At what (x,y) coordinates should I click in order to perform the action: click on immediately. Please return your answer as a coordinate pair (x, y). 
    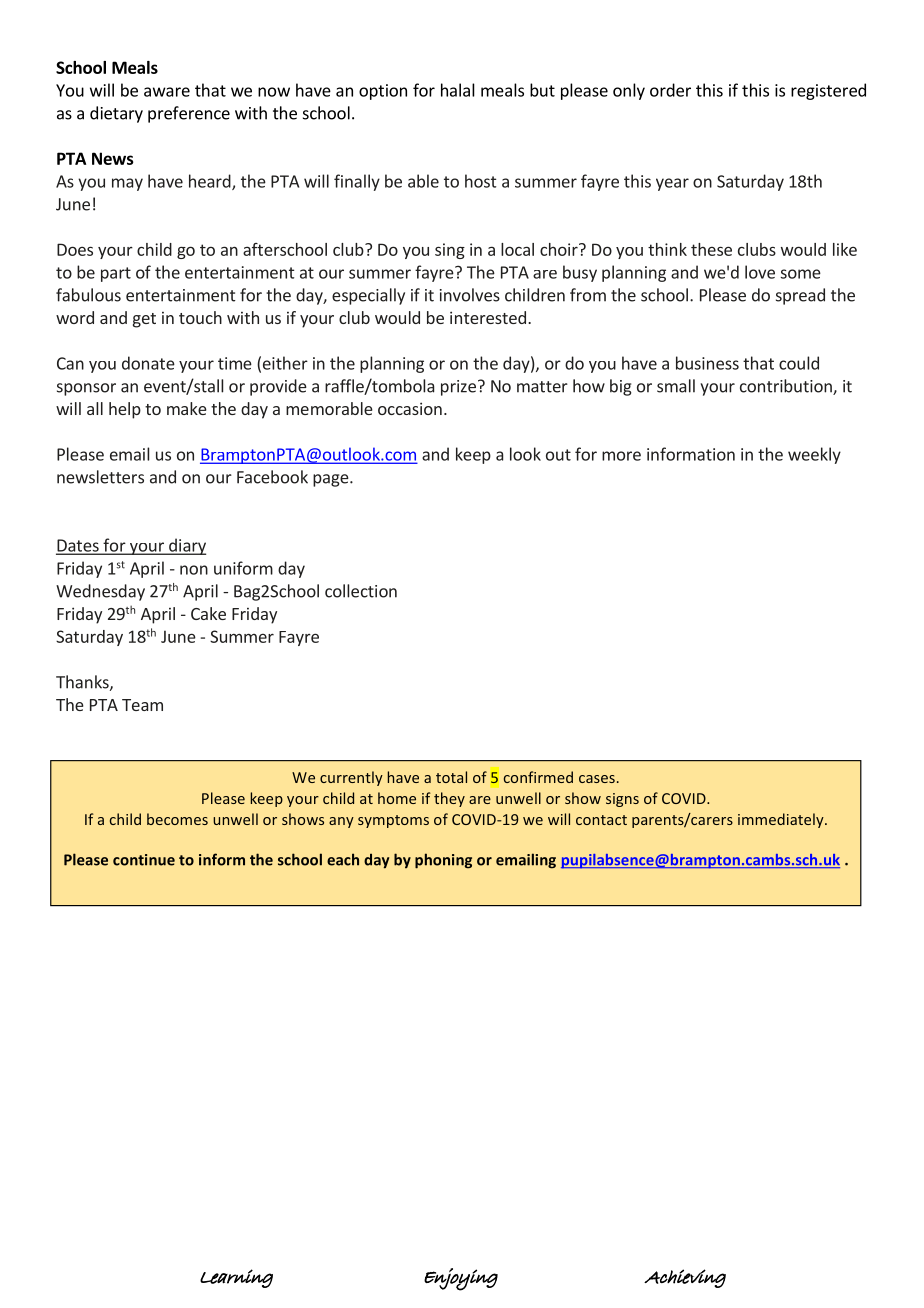
    Looking at the image, I should click on (782, 820).
